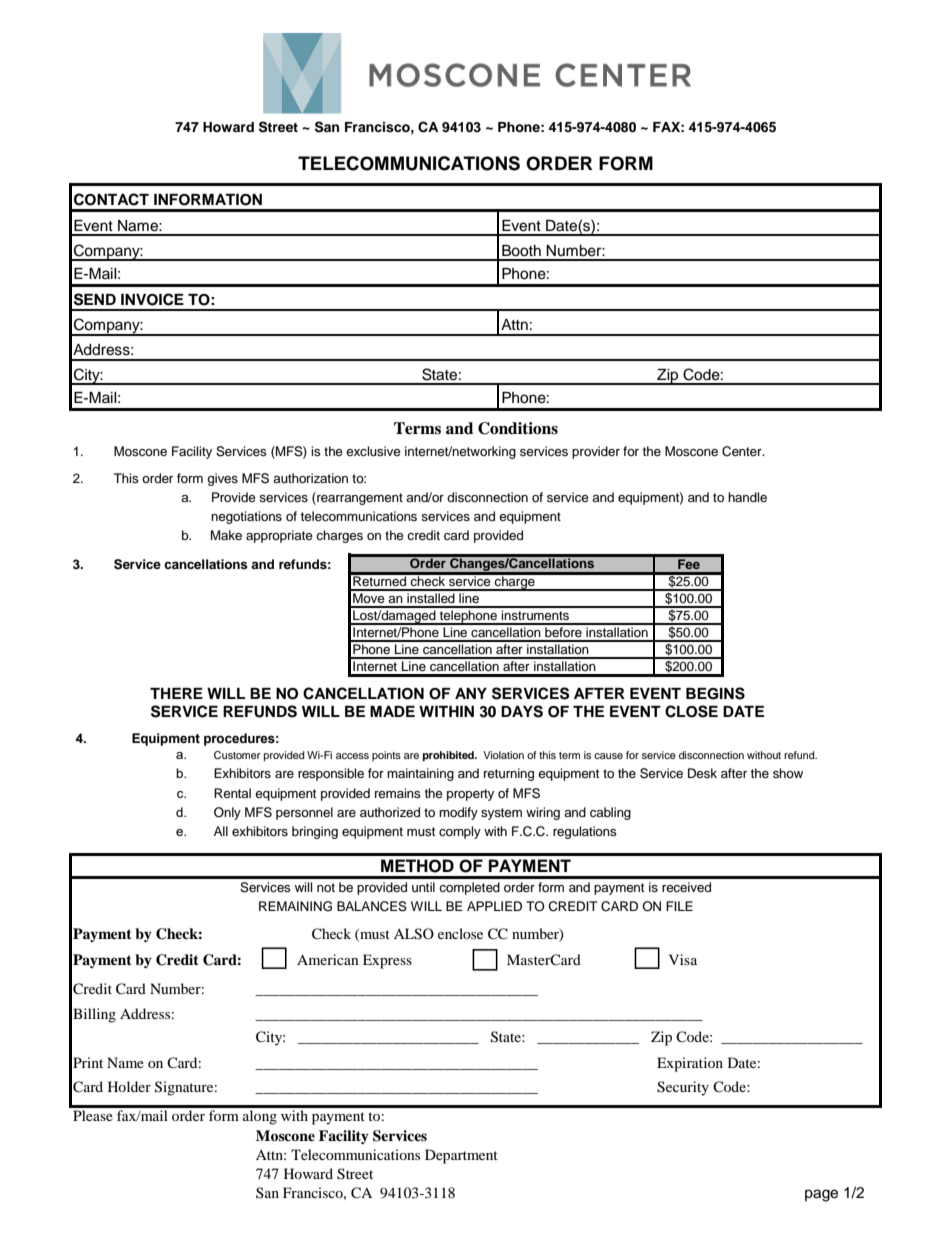 This screenshot has width=952, height=1233. Describe the element at coordinates (176, 693) in the screenshot. I see `THERE` at that location.
